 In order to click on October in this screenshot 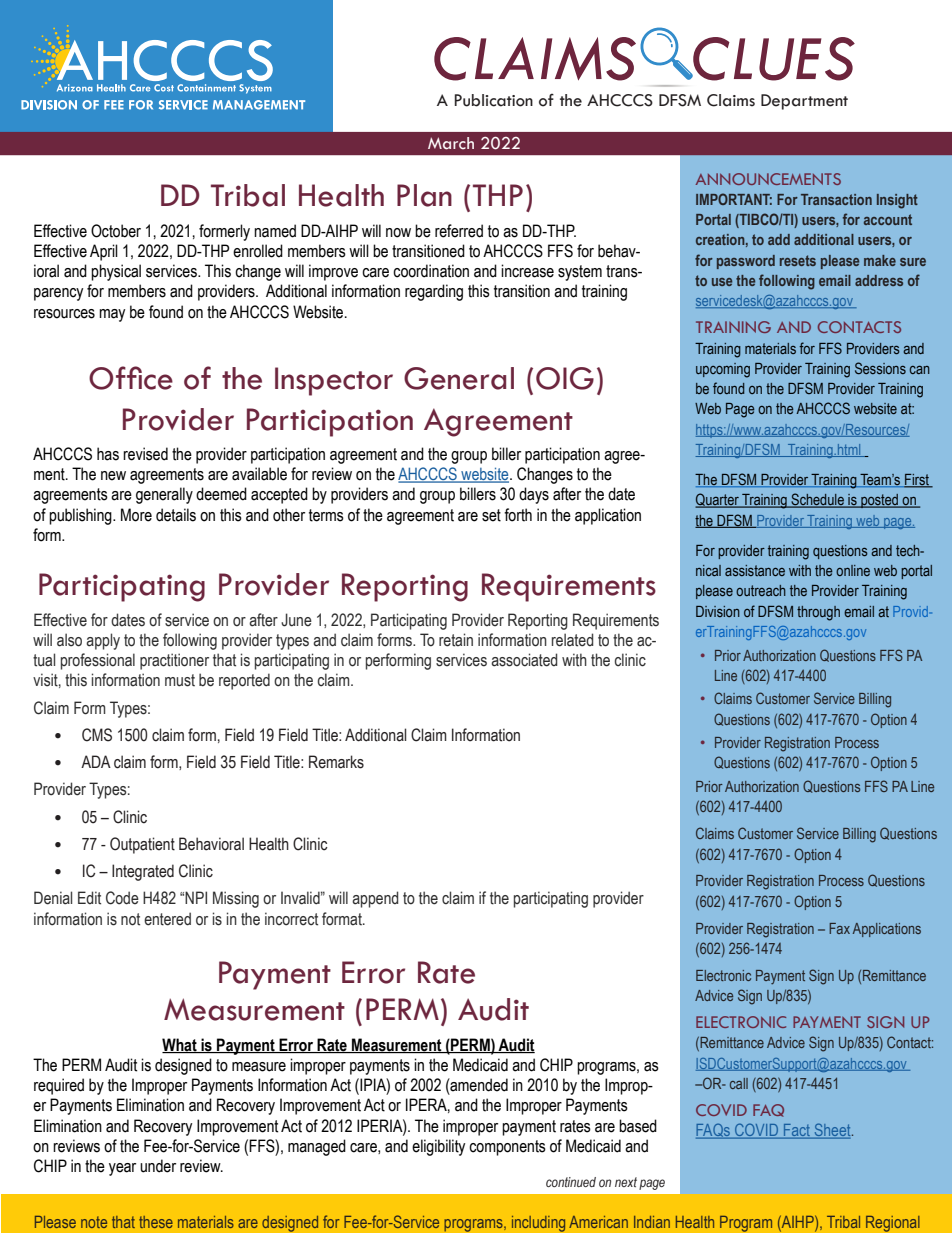, I will do `click(116, 231)`.
